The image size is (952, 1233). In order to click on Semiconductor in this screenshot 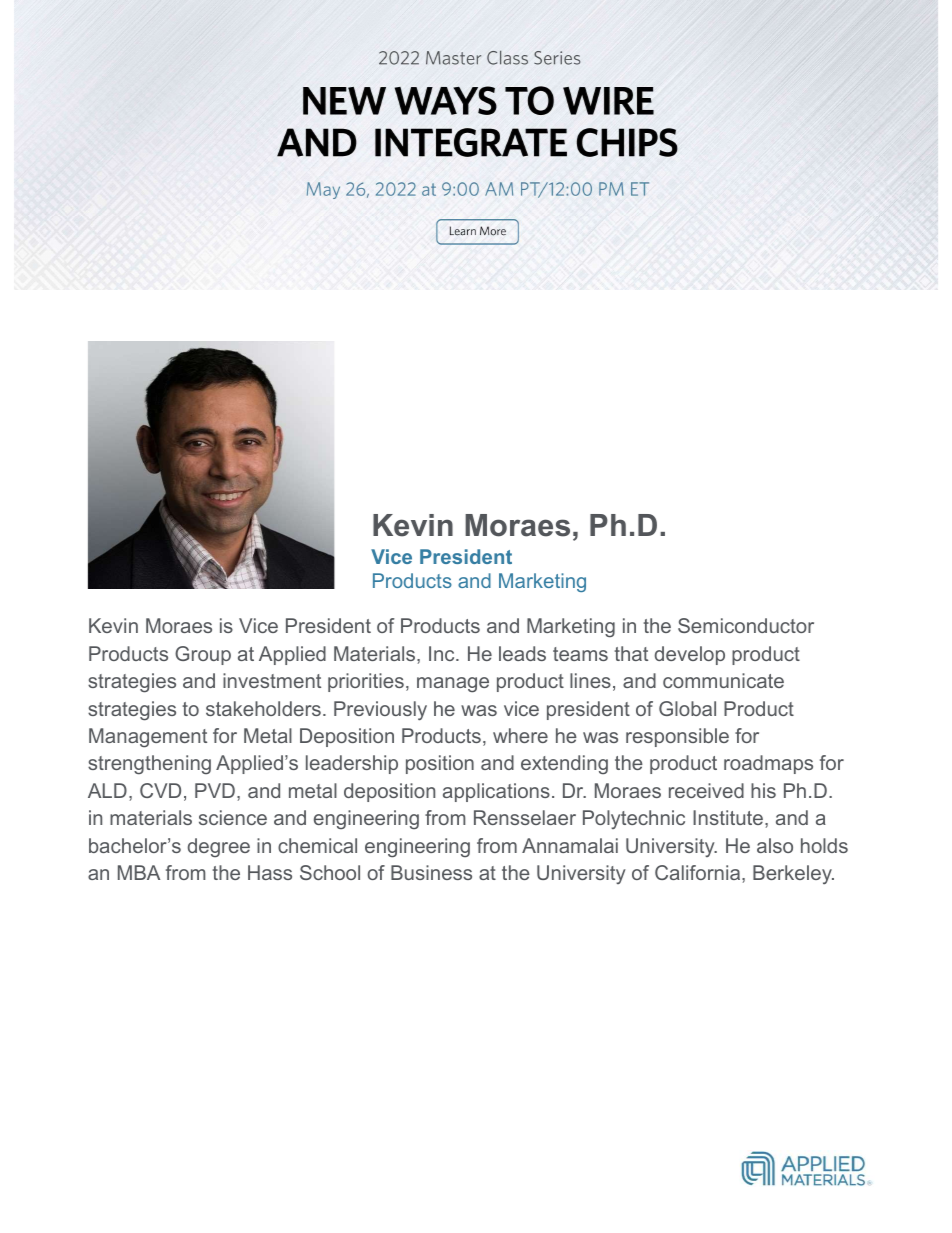, I will do `click(746, 625)`.
